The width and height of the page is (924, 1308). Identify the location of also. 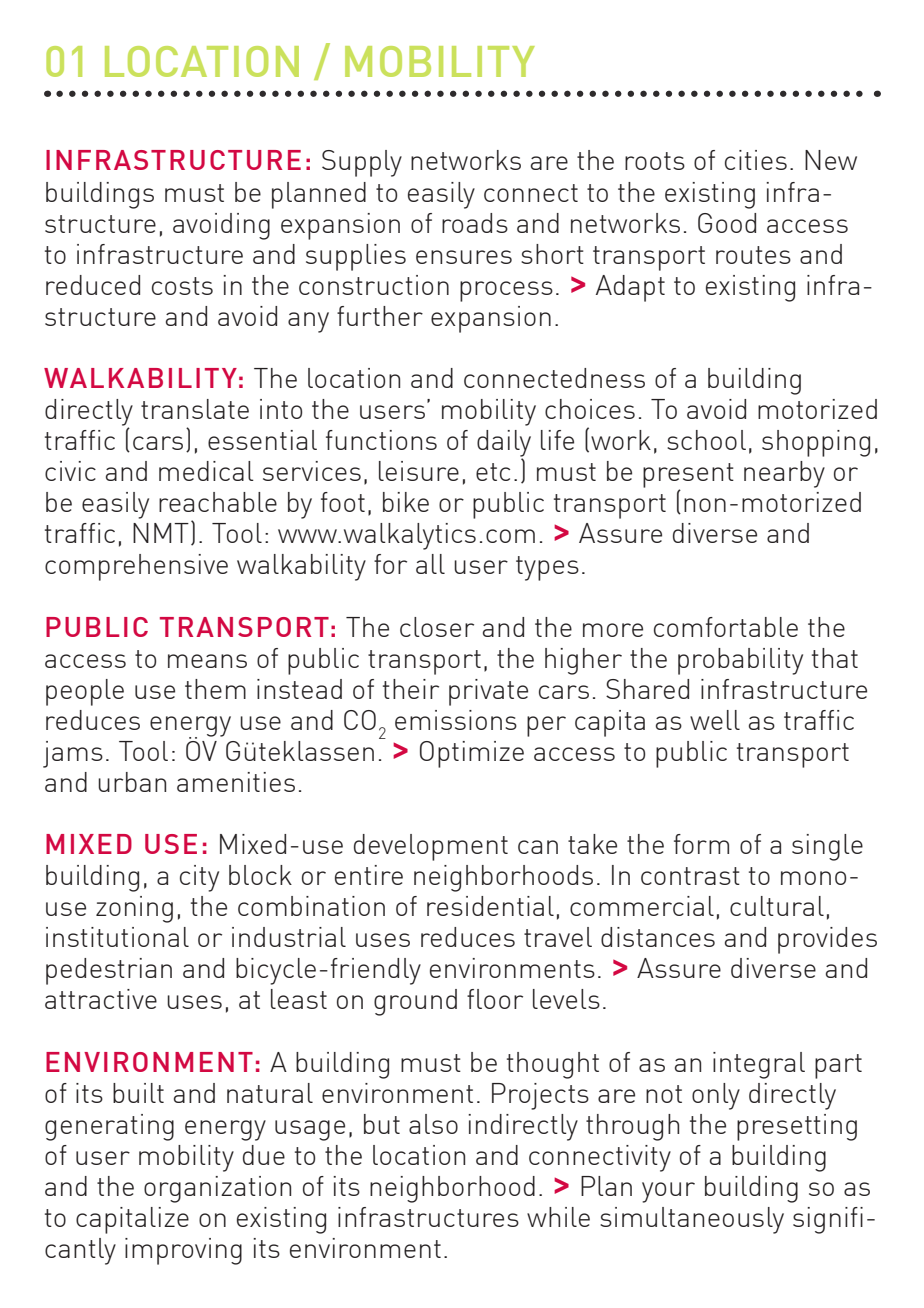
(433, 1124).
